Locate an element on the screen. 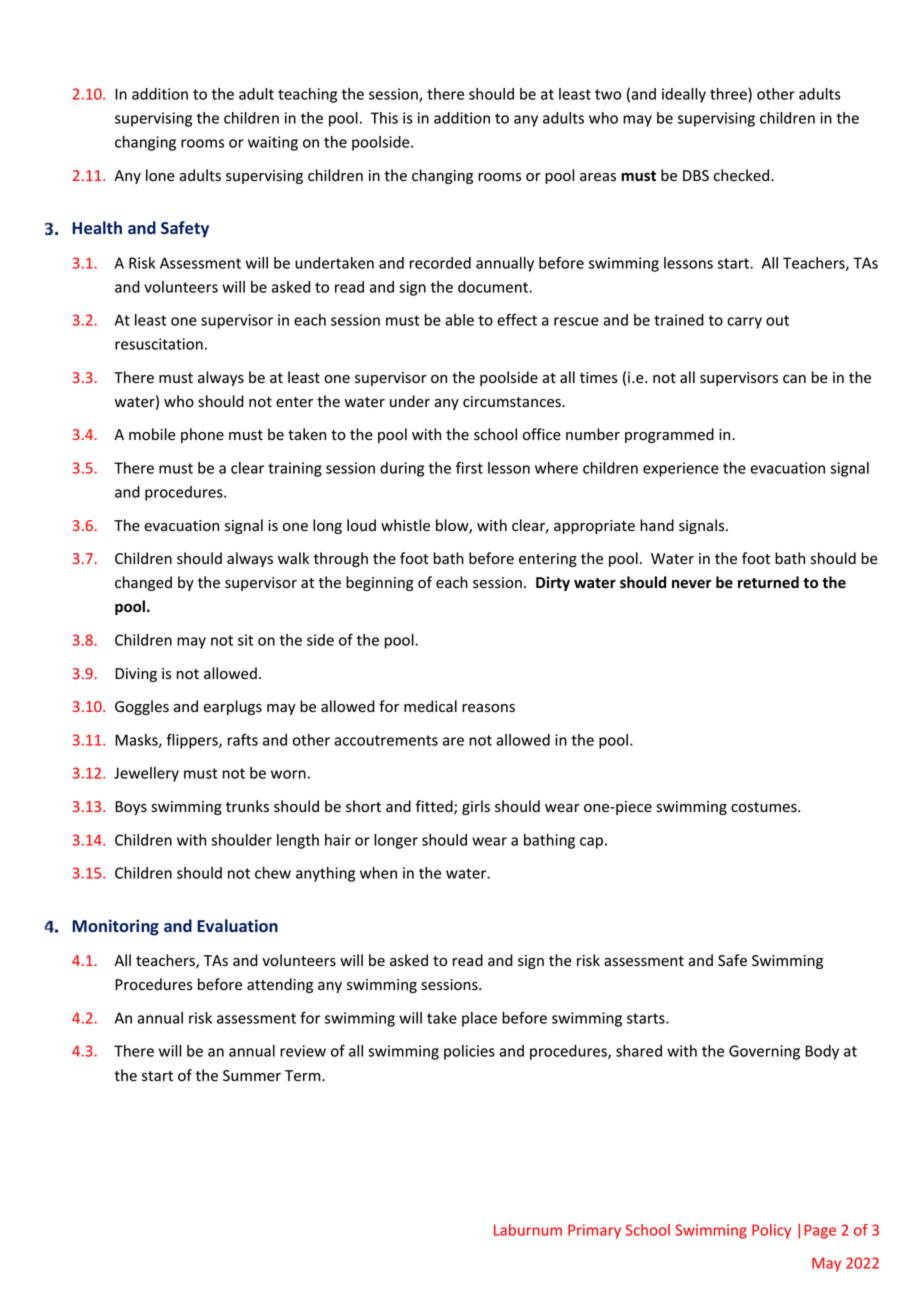  when is located at coordinates (378, 873).
